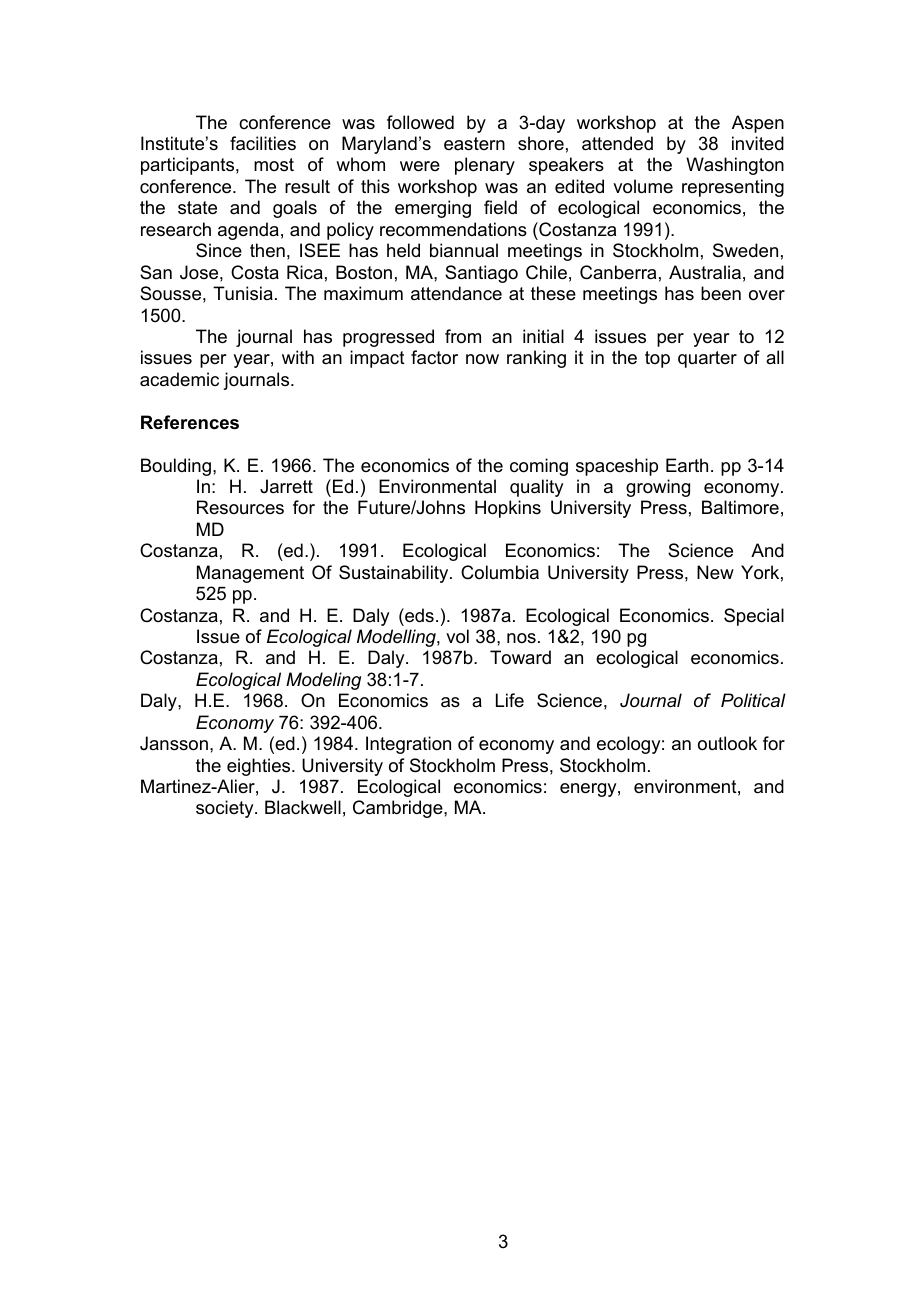 The height and width of the screenshot is (1308, 924). What do you see at coordinates (500, 572) in the screenshot?
I see `Columbia` at bounding box center [500, 572].
